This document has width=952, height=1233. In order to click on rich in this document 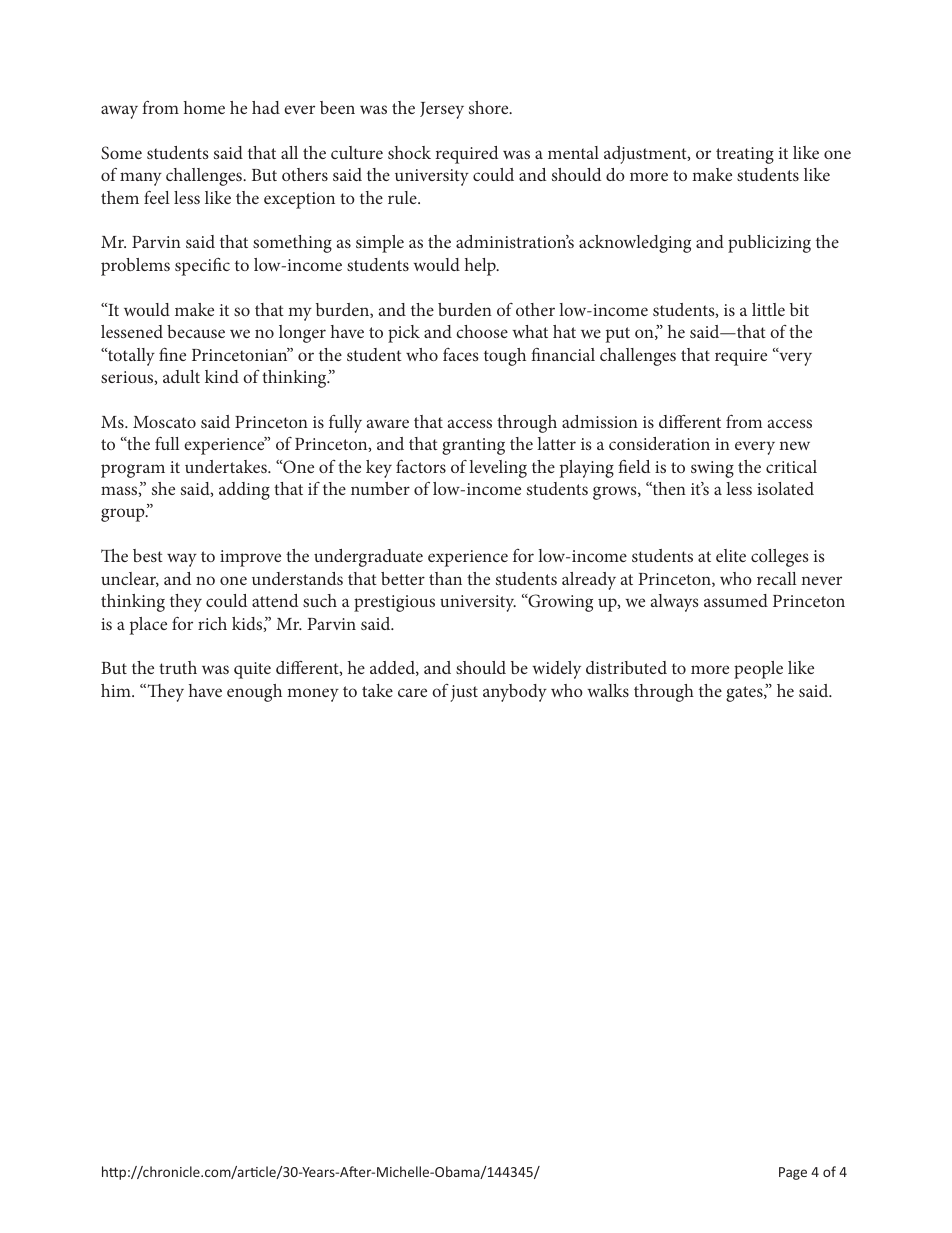, I will do `click(212, 623)`.
